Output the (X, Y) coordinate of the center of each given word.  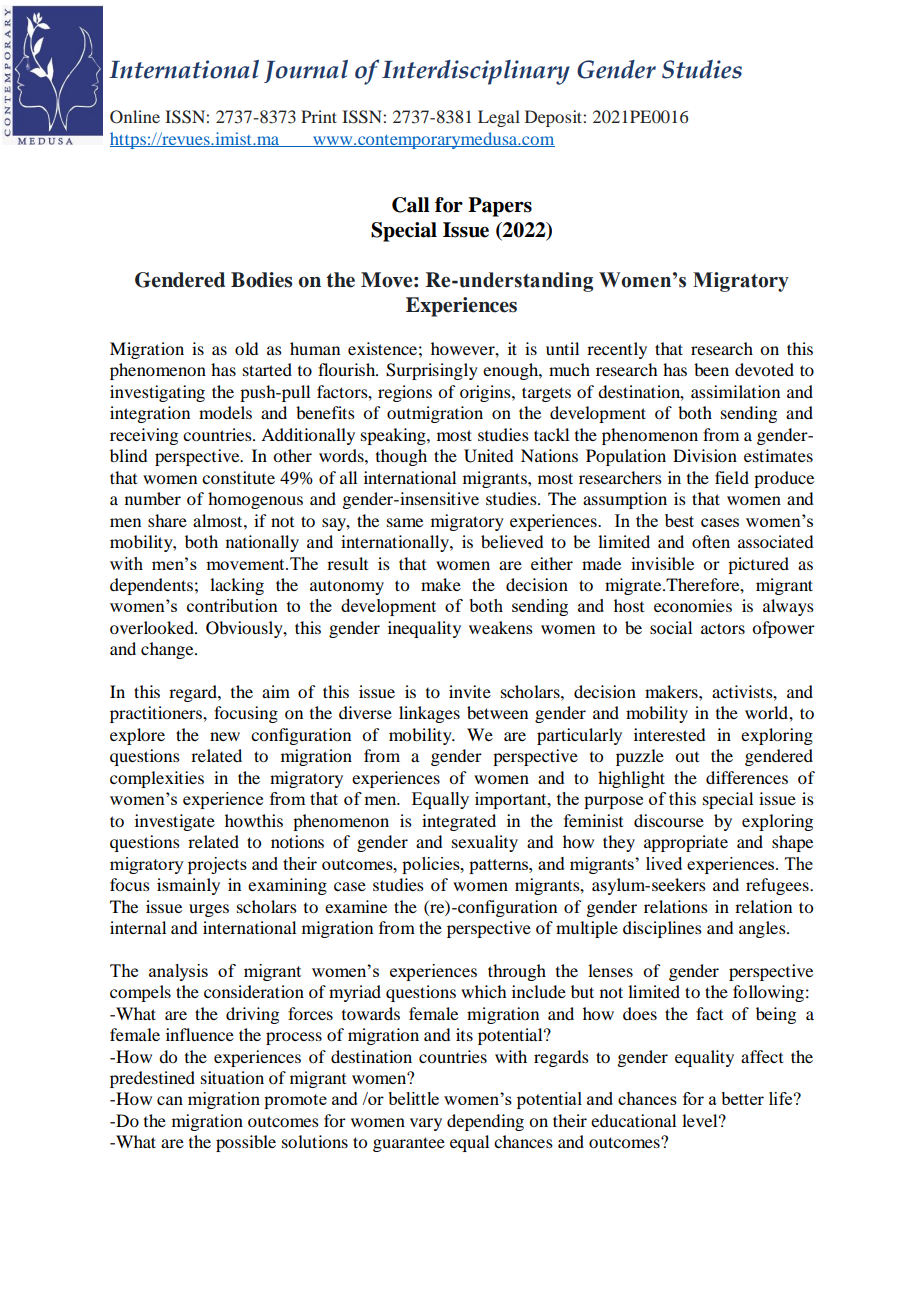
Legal (499, 118)
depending (485, 1122)
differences (747, 777)
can (170, 1100)
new (225, 736)
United (488, 456)
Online (135, 117)
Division (705, 455)
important (512, 800)
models (225, 412)
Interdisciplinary (476, 72)
